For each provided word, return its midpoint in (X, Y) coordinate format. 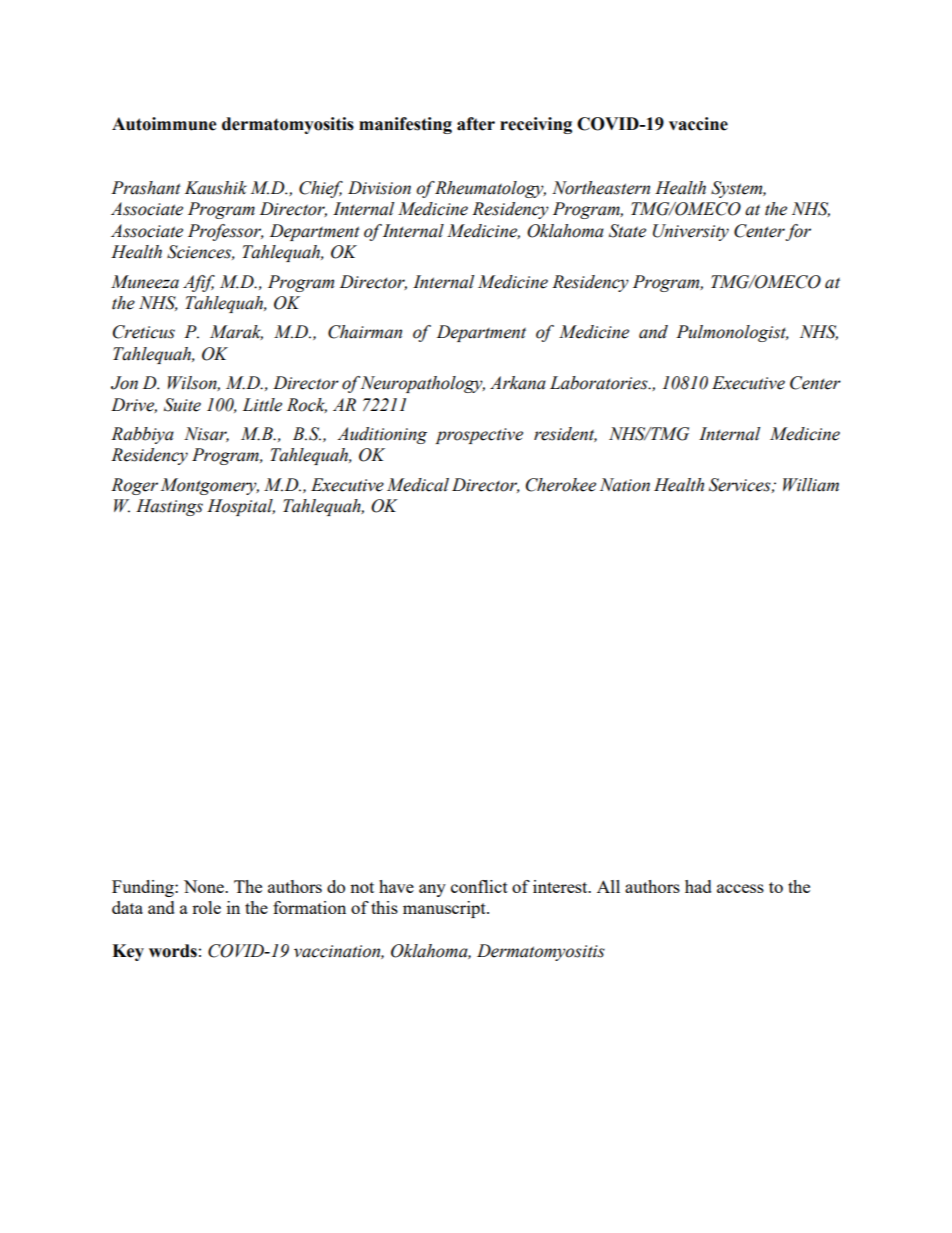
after (476, 124)
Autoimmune (164, 124)
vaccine (698, 124)
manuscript (445, 909)
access (740, 888)
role (206, 907)
